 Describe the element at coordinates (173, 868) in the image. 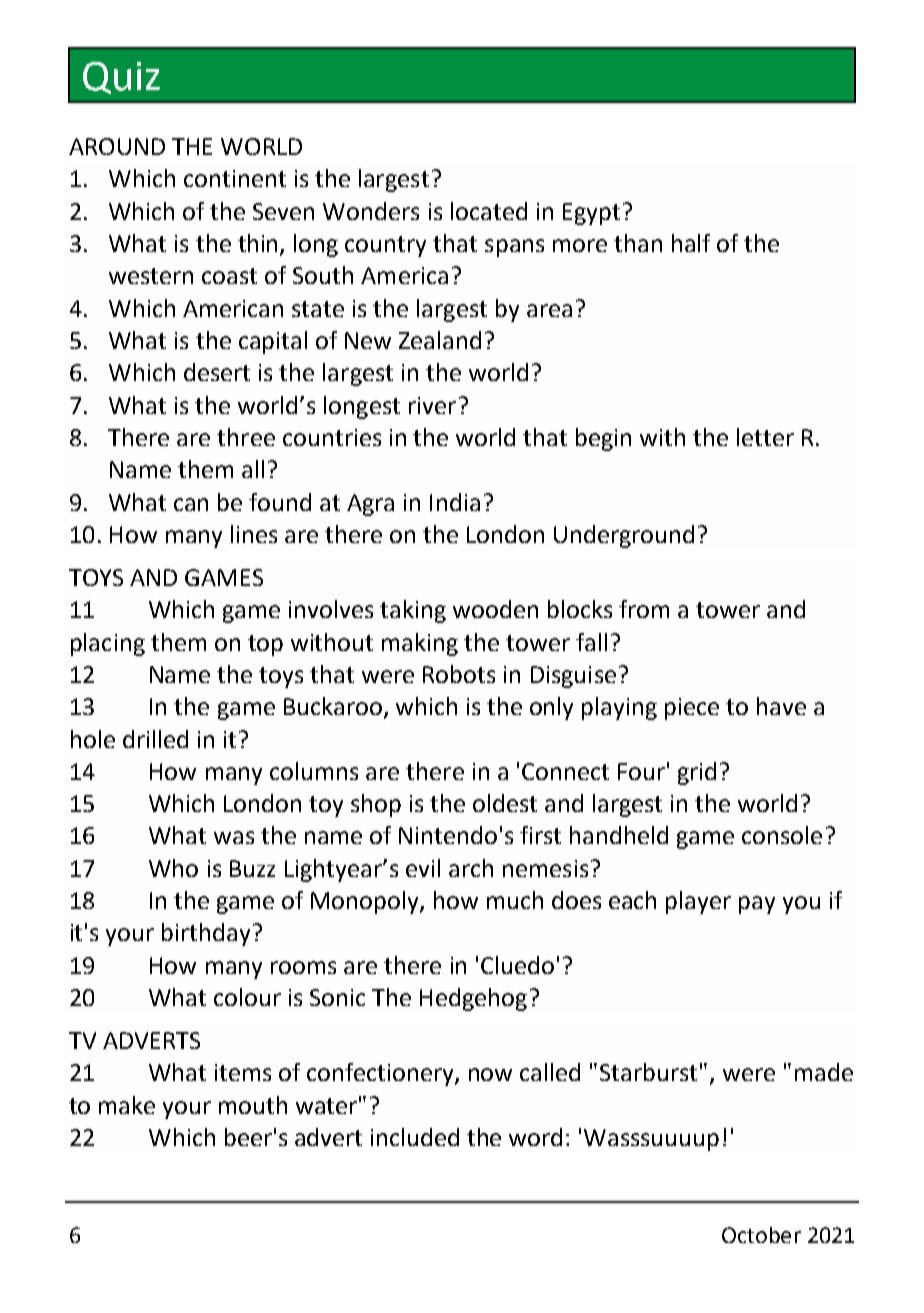

I see `Who` at that location.
